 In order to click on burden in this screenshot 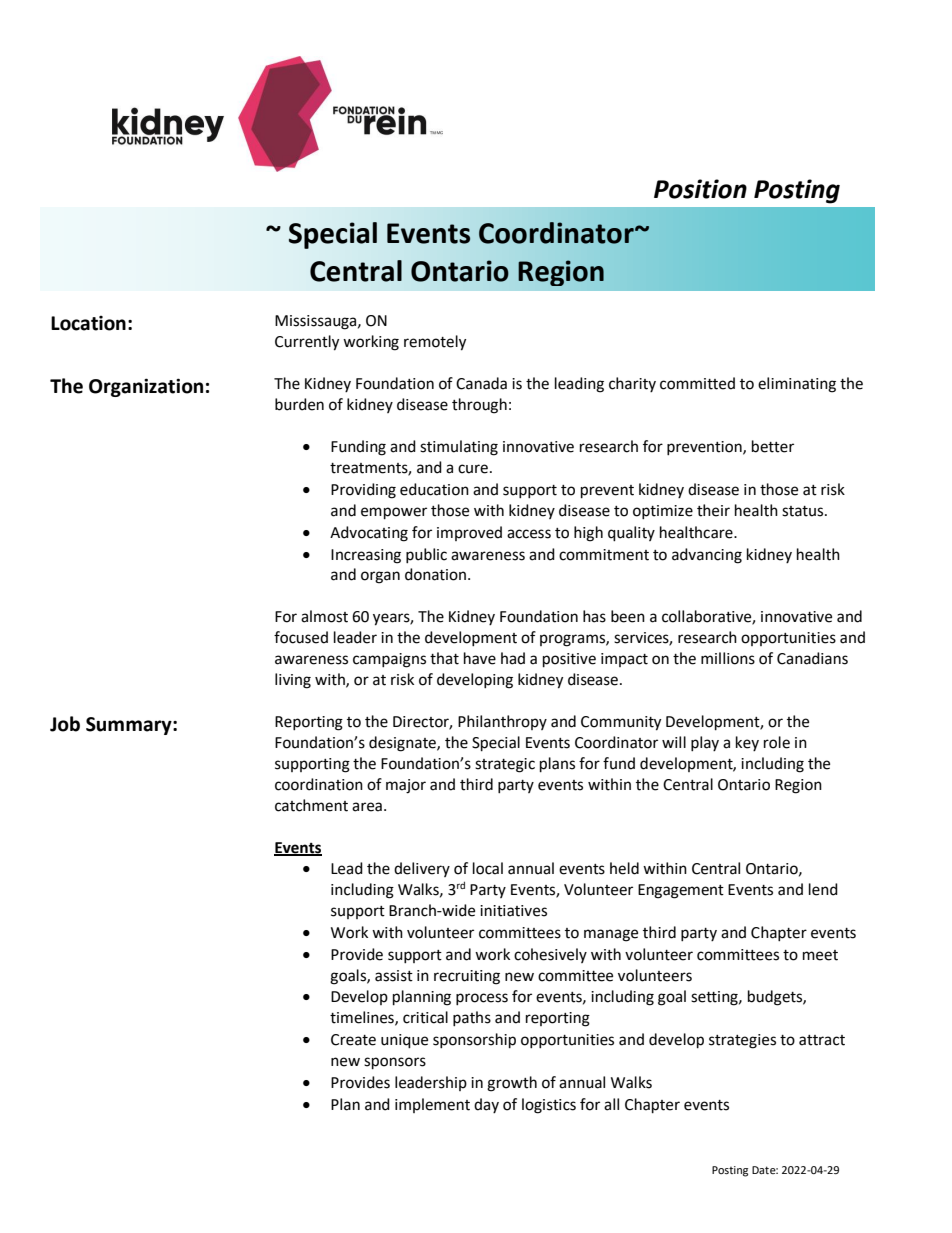, I will do `click(299, 404)`.
